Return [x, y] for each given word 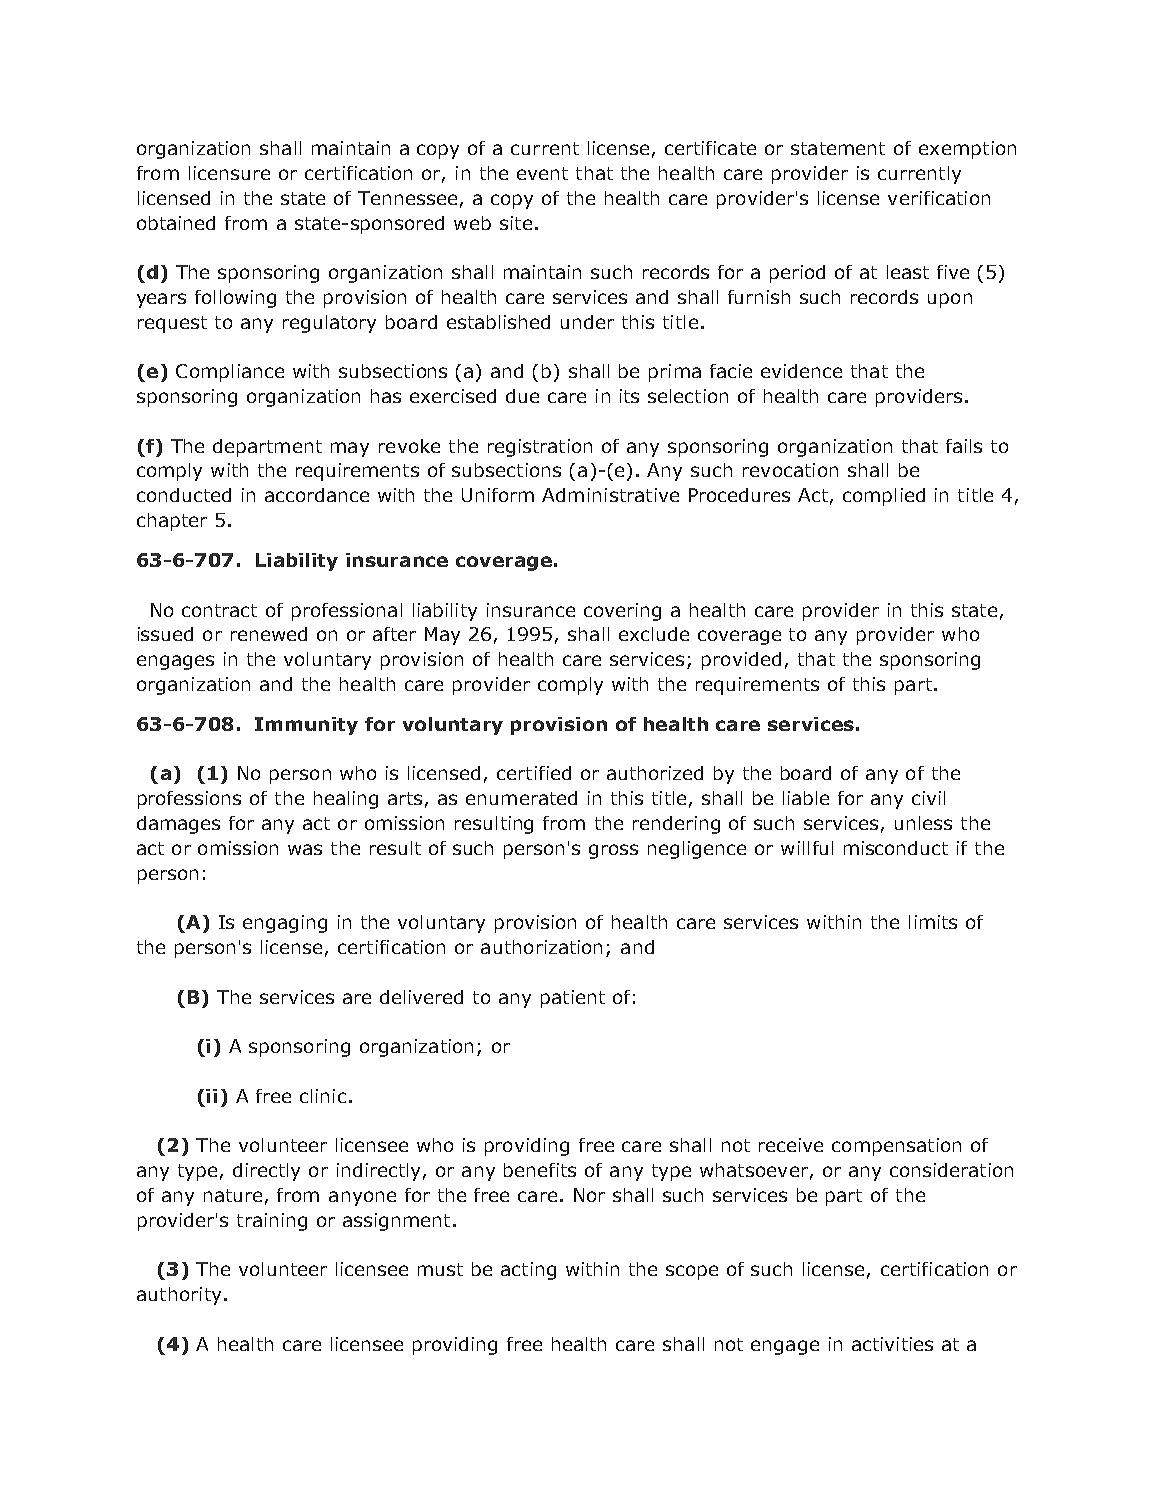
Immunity [306, 726]
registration [540, 448]
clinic [323, 1096]
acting [528, 1271]
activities [892, 1344]
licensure [229, 173]
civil [928, 798]
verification [939, 198]
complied [884, 497]
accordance [317, 495]
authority [179, 1296]
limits [933, 922]
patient [573, 999]
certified [534, 773]
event [542, 173]
